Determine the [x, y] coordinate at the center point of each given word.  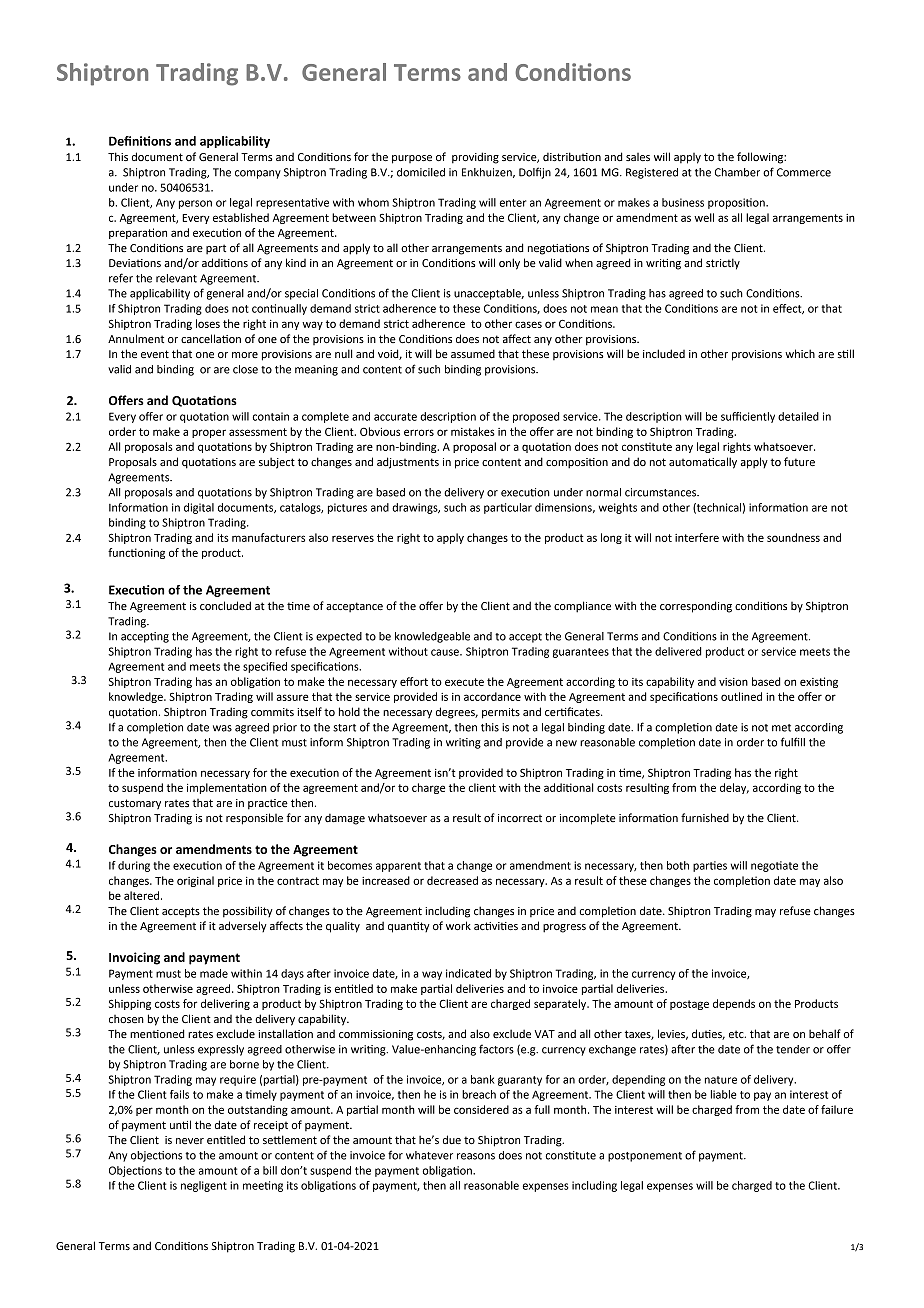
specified [265, 667]
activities [496, 926]
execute [464, 682]
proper [209, 433]
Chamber [737, 172]
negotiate [774, 866]
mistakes [473, 431]
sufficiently [748, 417]
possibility [248, 912]
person [195, 204]
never [190, 1141]
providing [475, 158]
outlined [741, 696]
